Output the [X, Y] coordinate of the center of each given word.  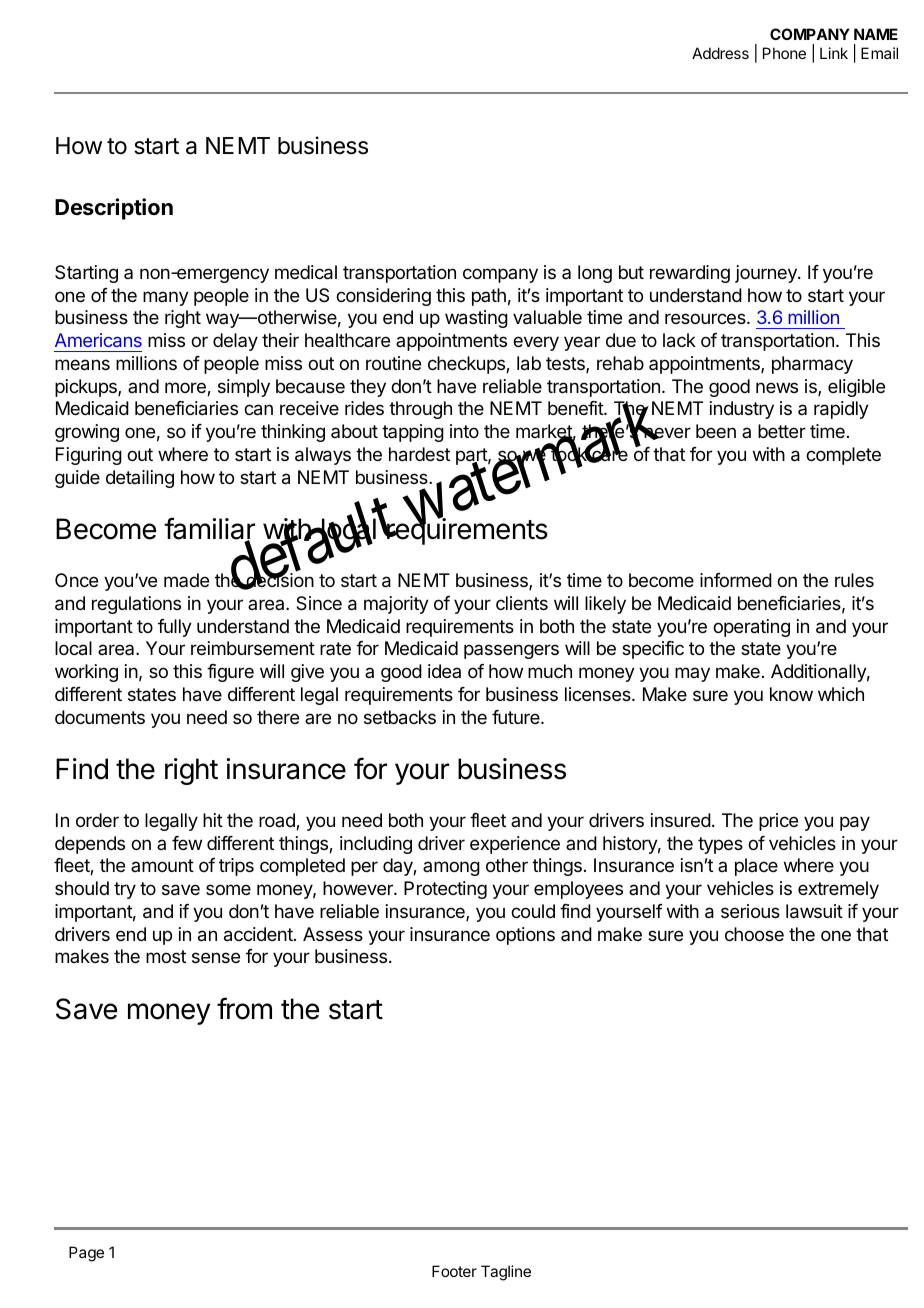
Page [86, 1254]
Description [114, 209]
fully [175, 628]
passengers [511, 651]
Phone [784, 53]
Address [720, 53]
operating [751, 628]
